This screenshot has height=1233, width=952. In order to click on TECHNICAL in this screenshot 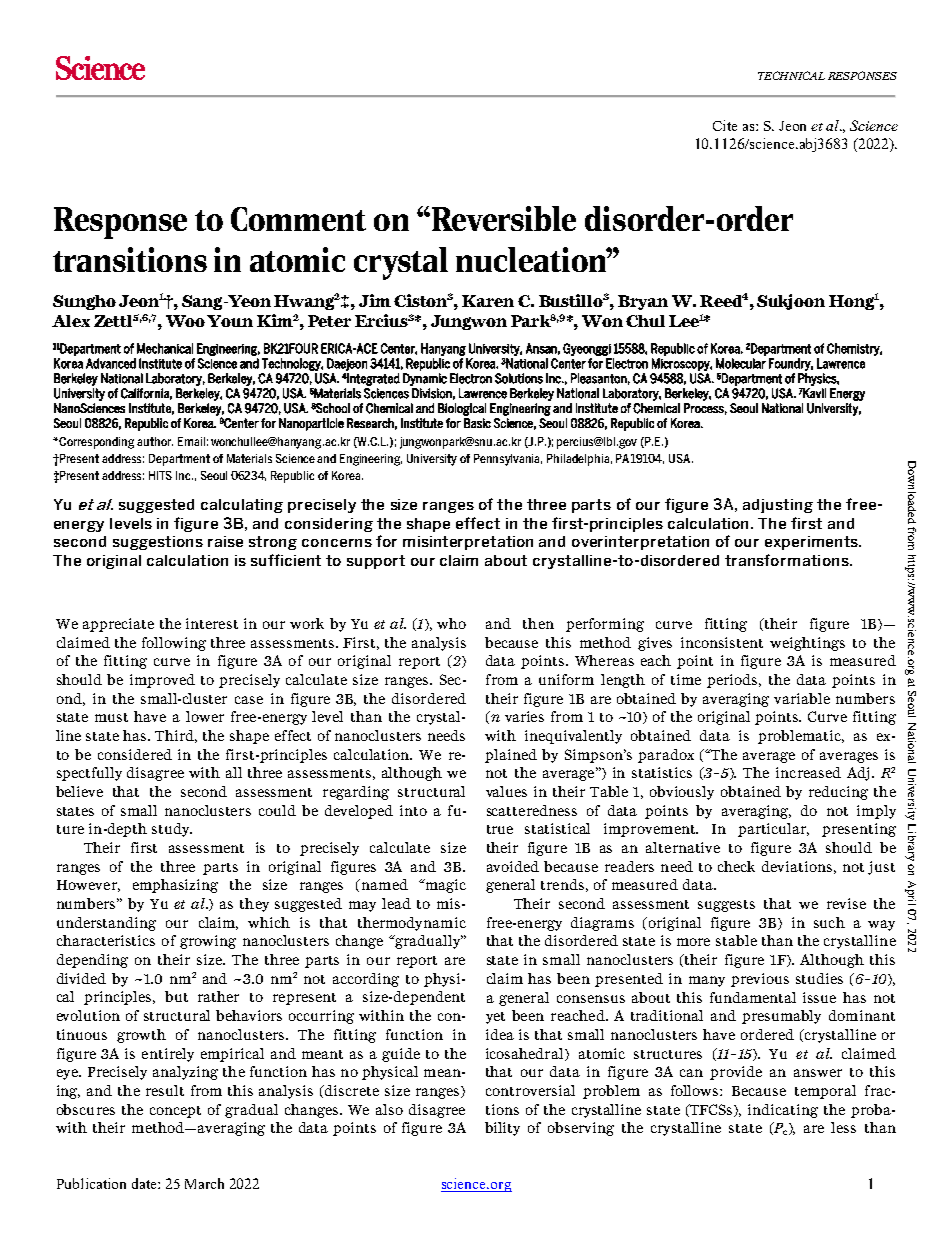, I will do `click(791, 75)`.
